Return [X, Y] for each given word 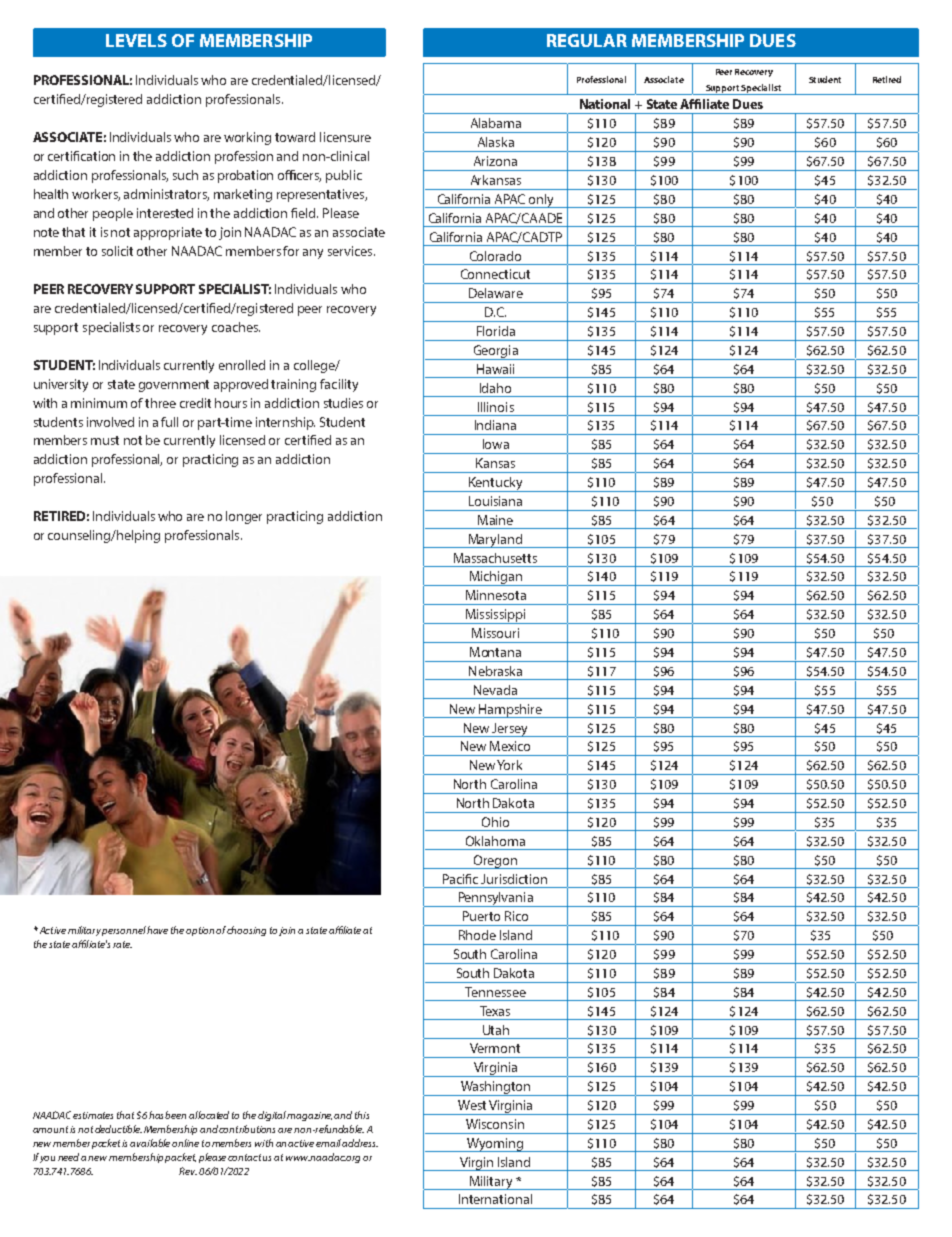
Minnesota [496, 595]
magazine [309, 1116]
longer [244, 517]
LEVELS [136, 40]
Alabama [496, 123]
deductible [118, 1129]
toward [295, 137]
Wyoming [495, 1145]
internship [285, 423]
